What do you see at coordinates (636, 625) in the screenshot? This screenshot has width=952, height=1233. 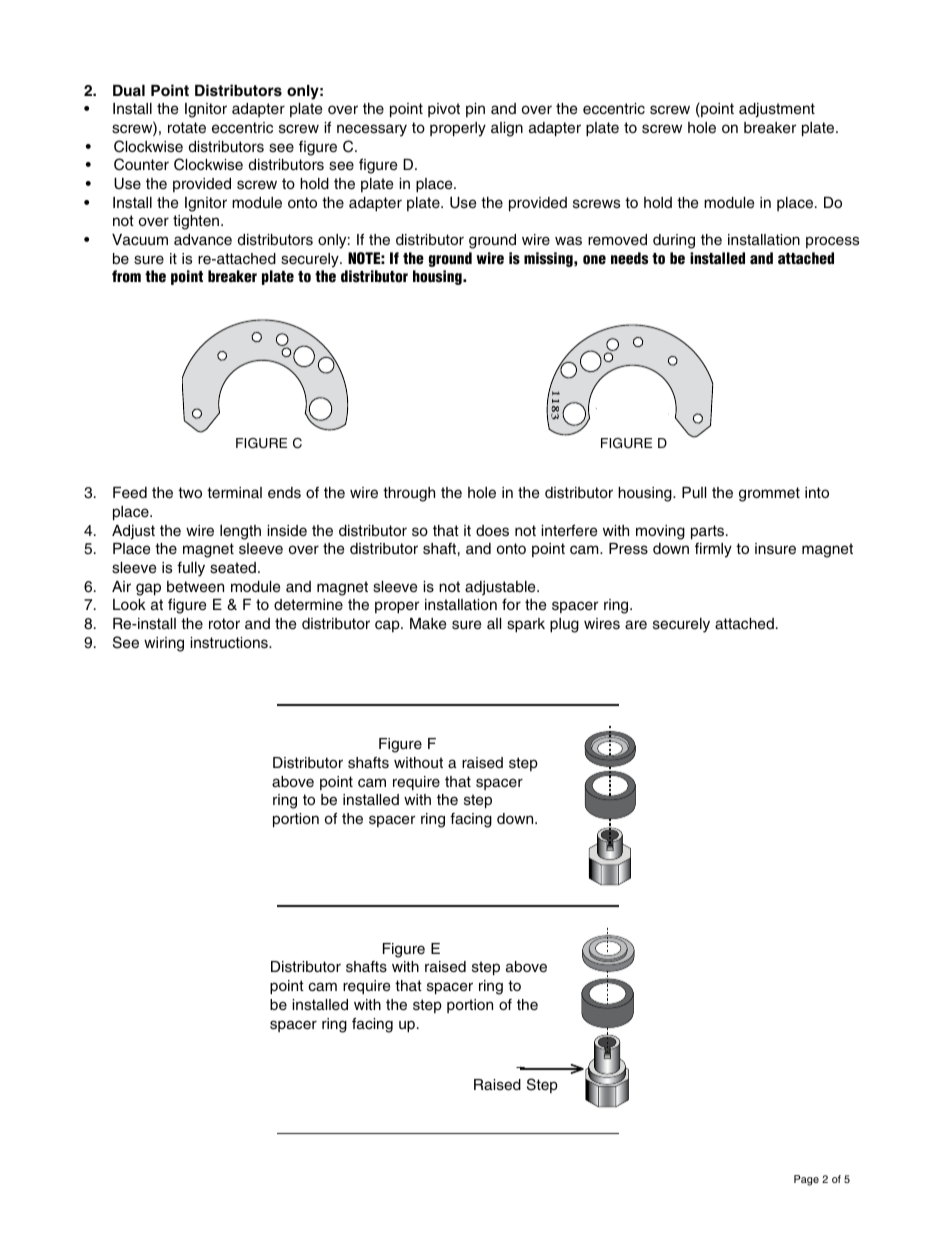 I see `are` at bounding box center [636, 625].
